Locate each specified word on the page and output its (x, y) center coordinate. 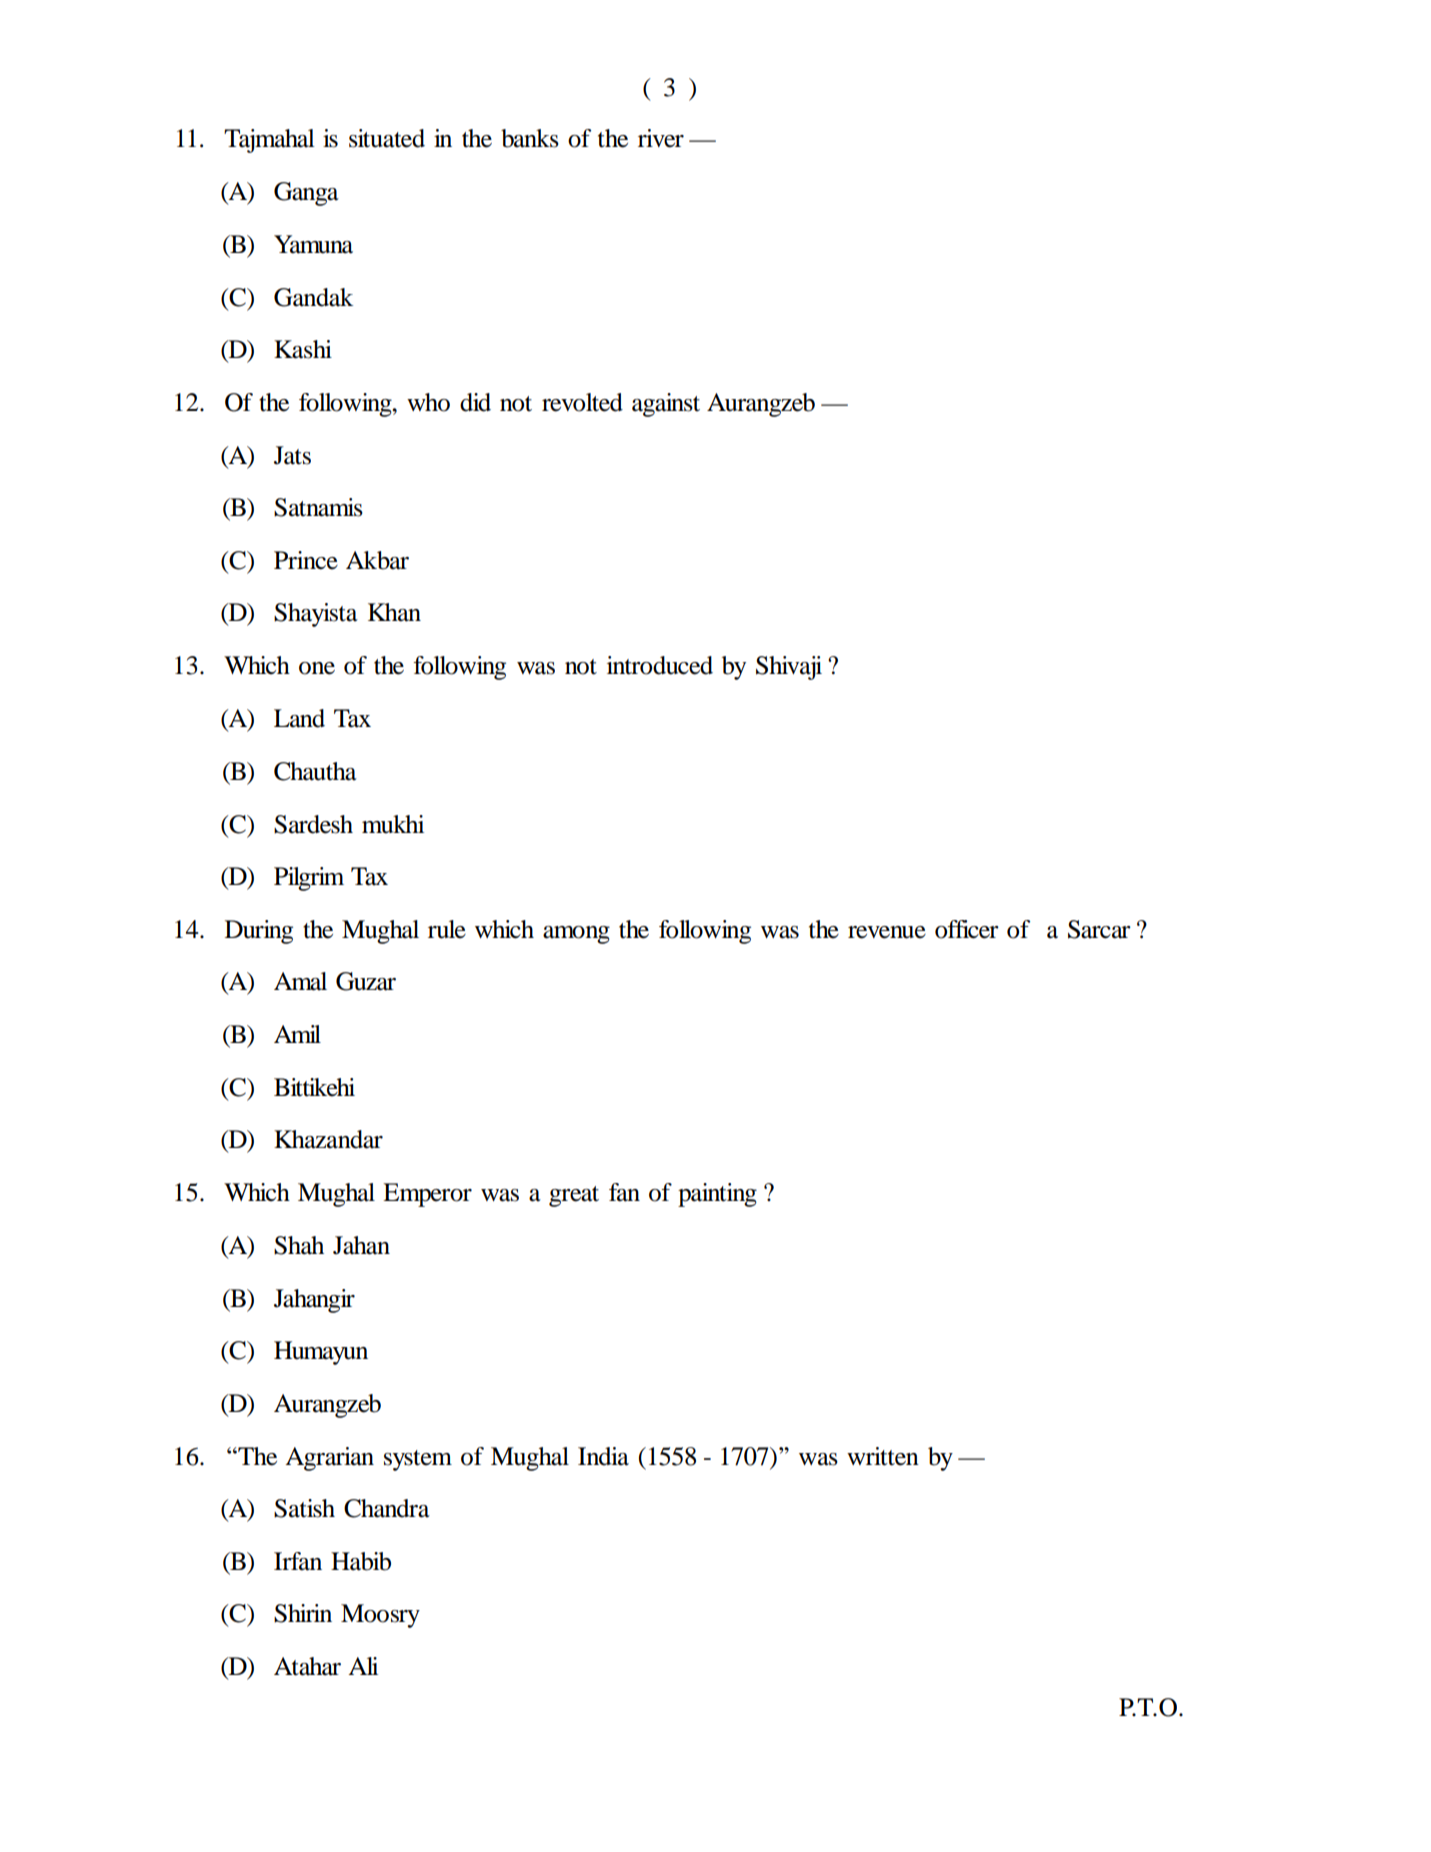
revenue (887, 932)
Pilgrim (309, 879)
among (576, 935)
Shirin (303, 1613)
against (666, 405)
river (661, 138)
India (603, 1456)
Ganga (306, 194)
